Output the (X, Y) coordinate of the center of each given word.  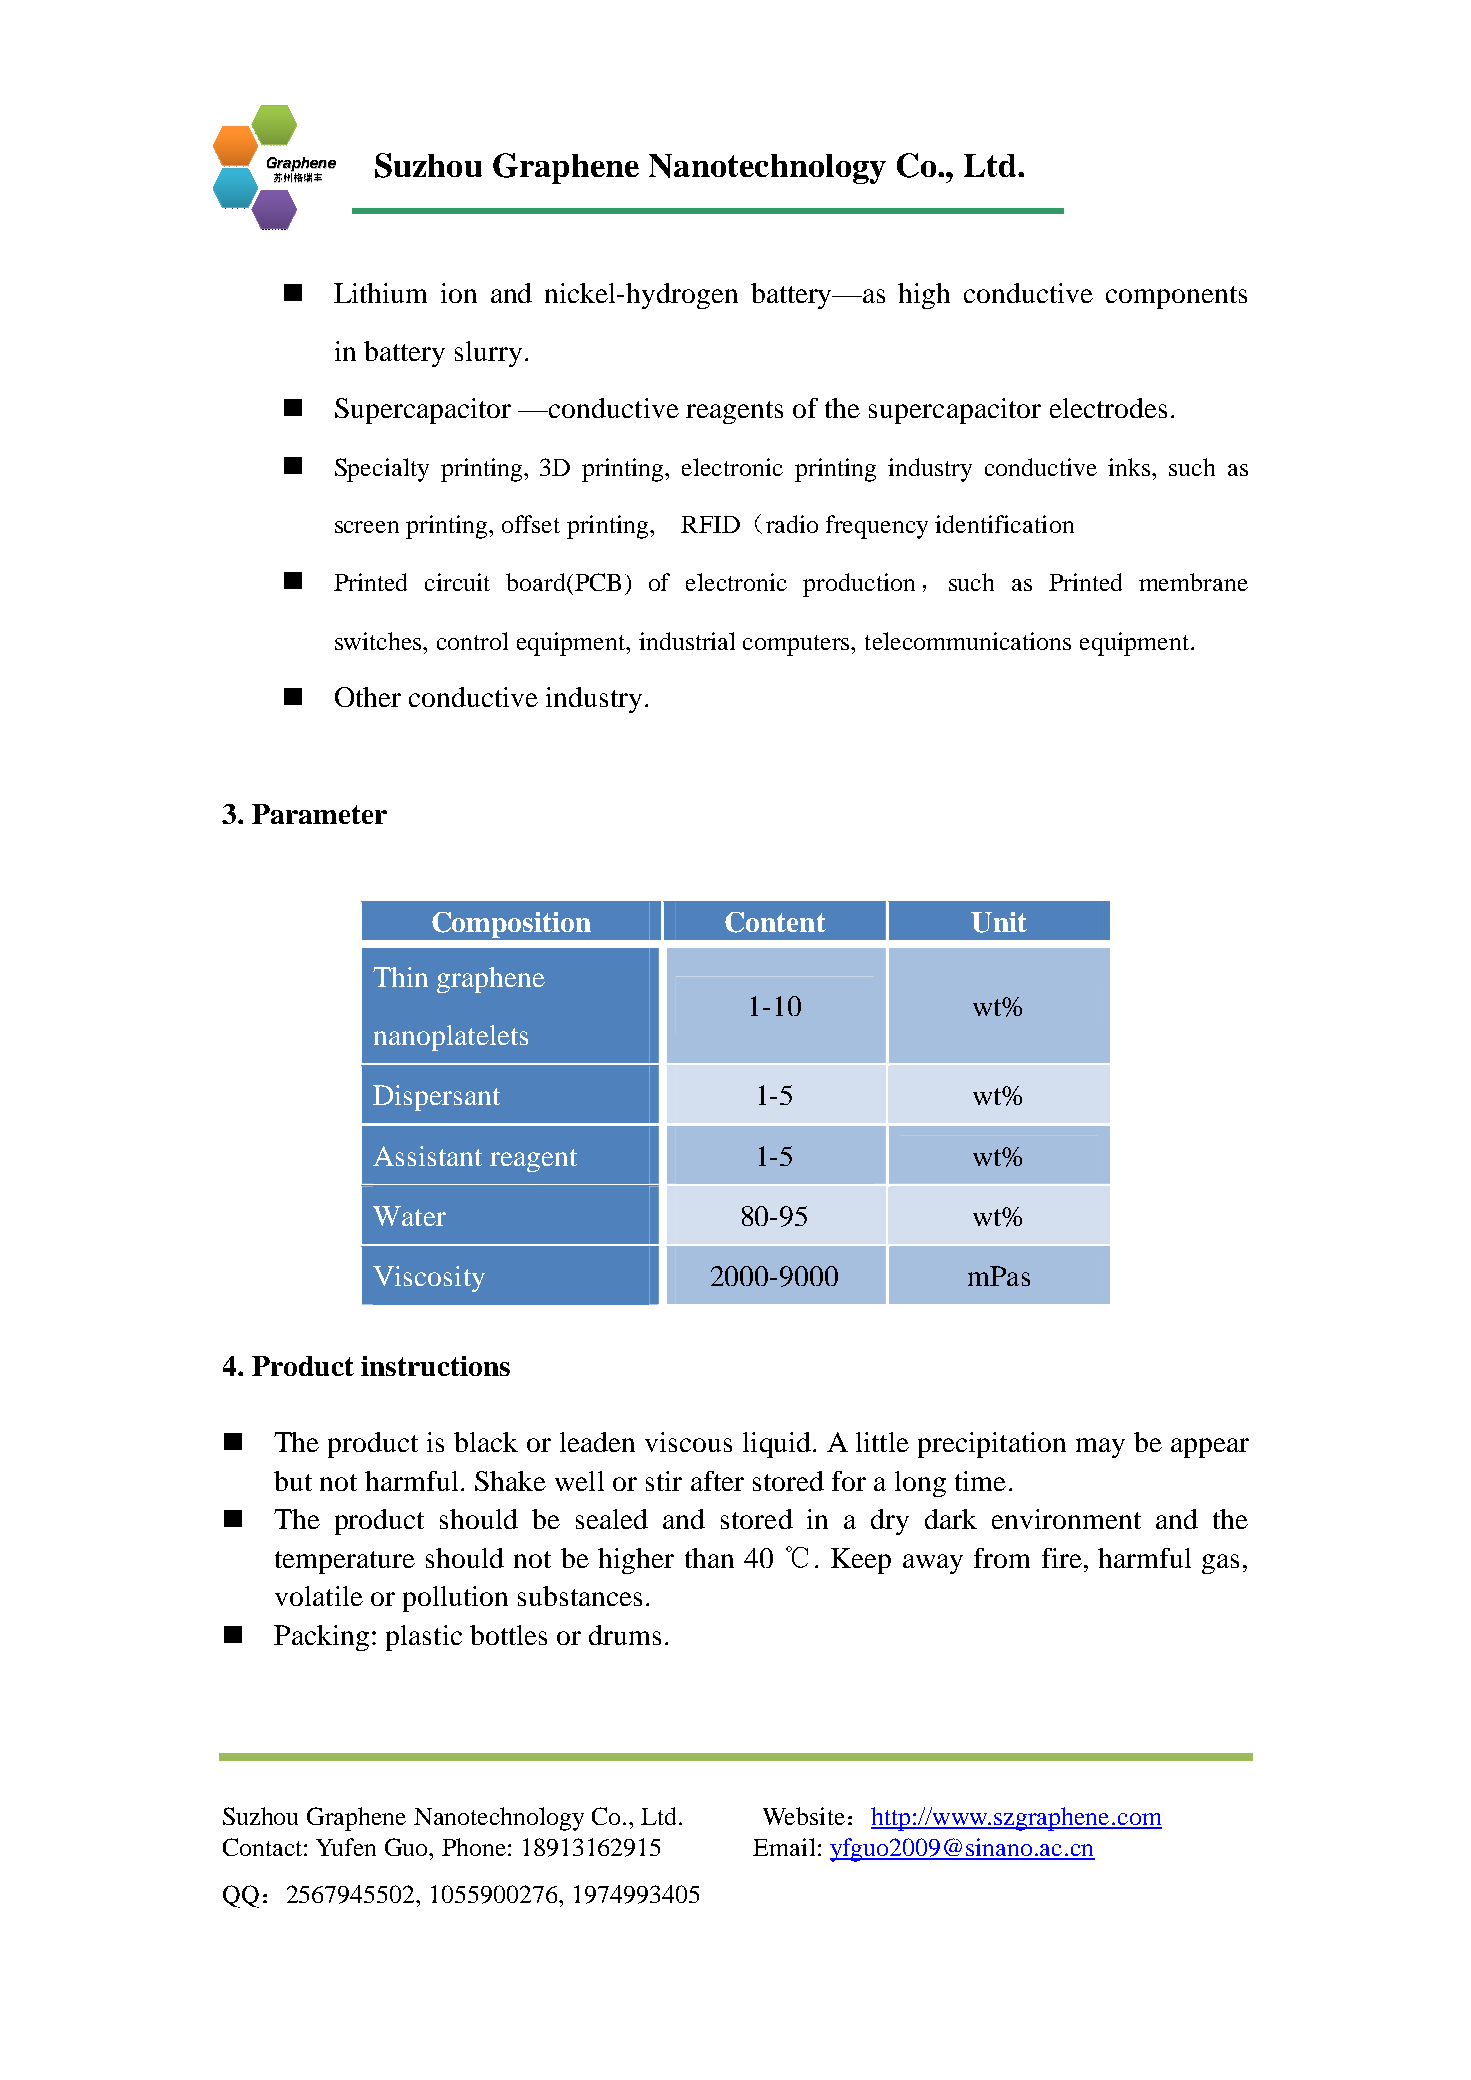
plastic (424, 1638)
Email (784, 1847)
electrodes (1108, 408)
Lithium (380, 293)
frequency (877, 527)
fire (1062, 1558)
